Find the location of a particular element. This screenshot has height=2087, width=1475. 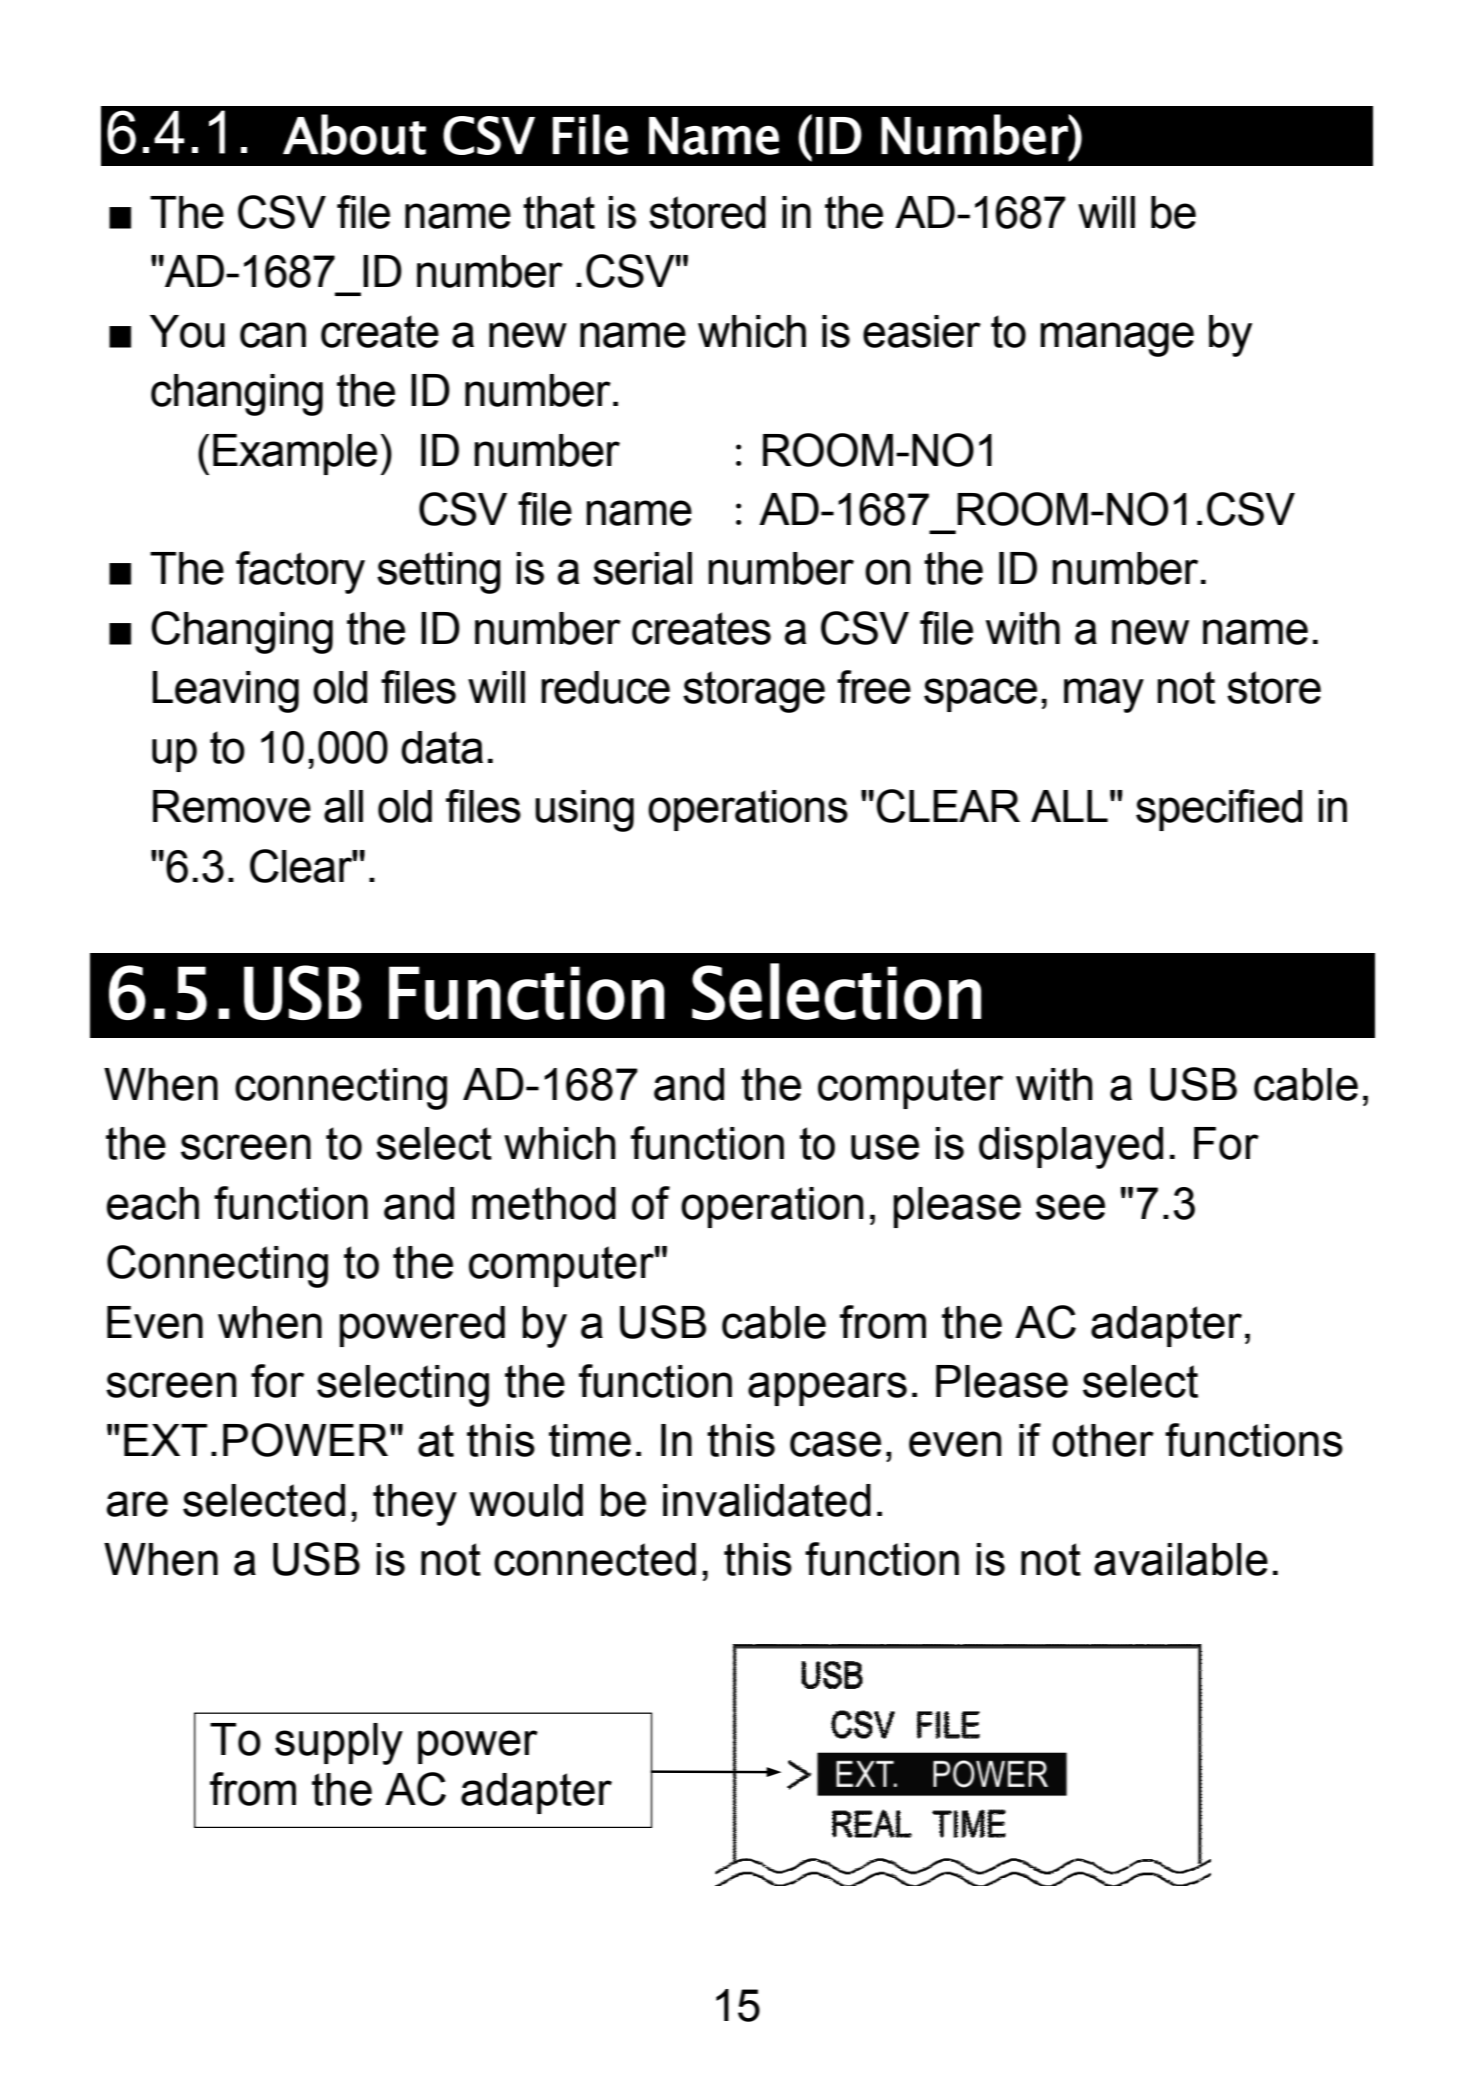

method is located at coordinates (544, 1203).
